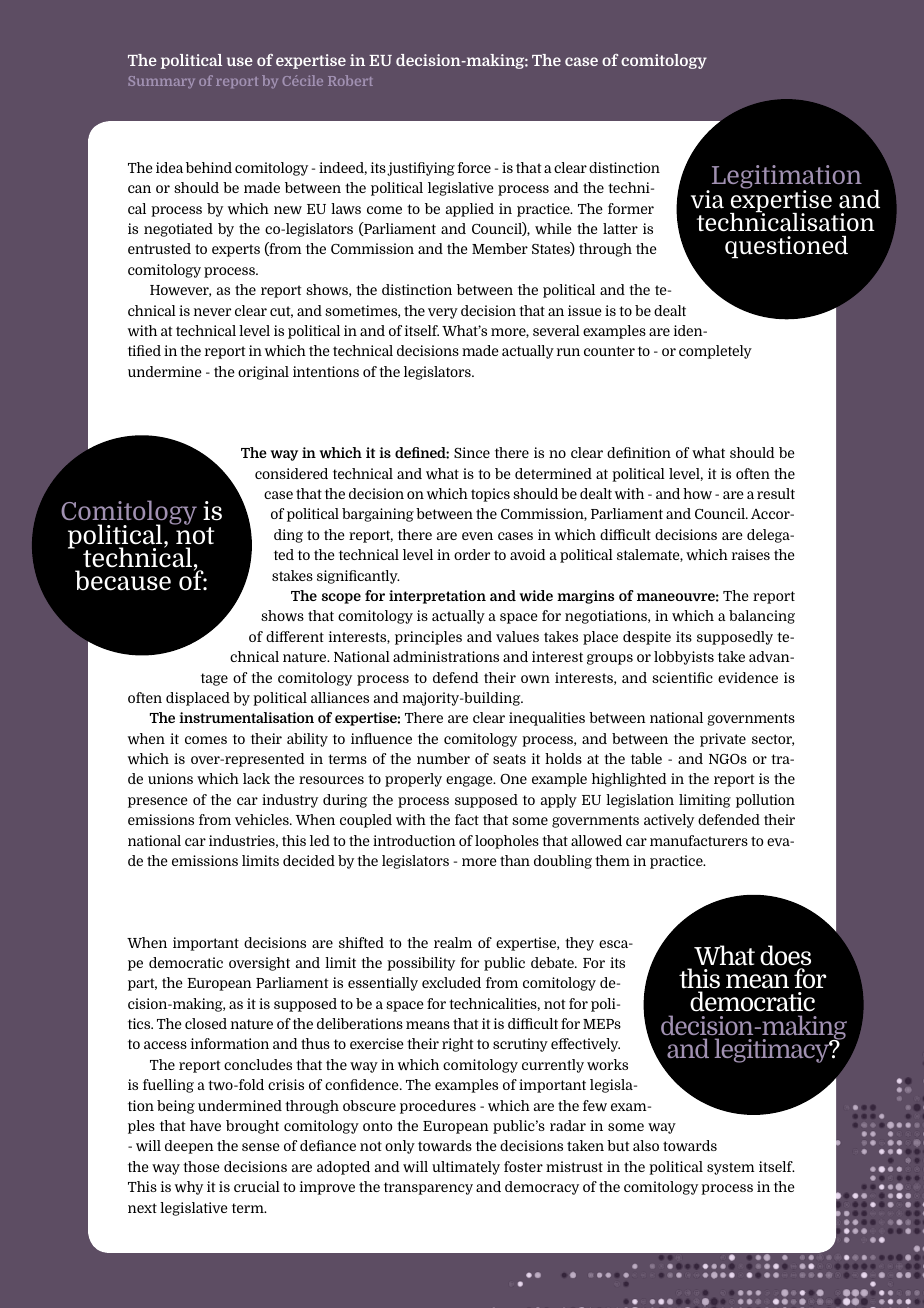  I want to click on decided, so click(309, 860).
